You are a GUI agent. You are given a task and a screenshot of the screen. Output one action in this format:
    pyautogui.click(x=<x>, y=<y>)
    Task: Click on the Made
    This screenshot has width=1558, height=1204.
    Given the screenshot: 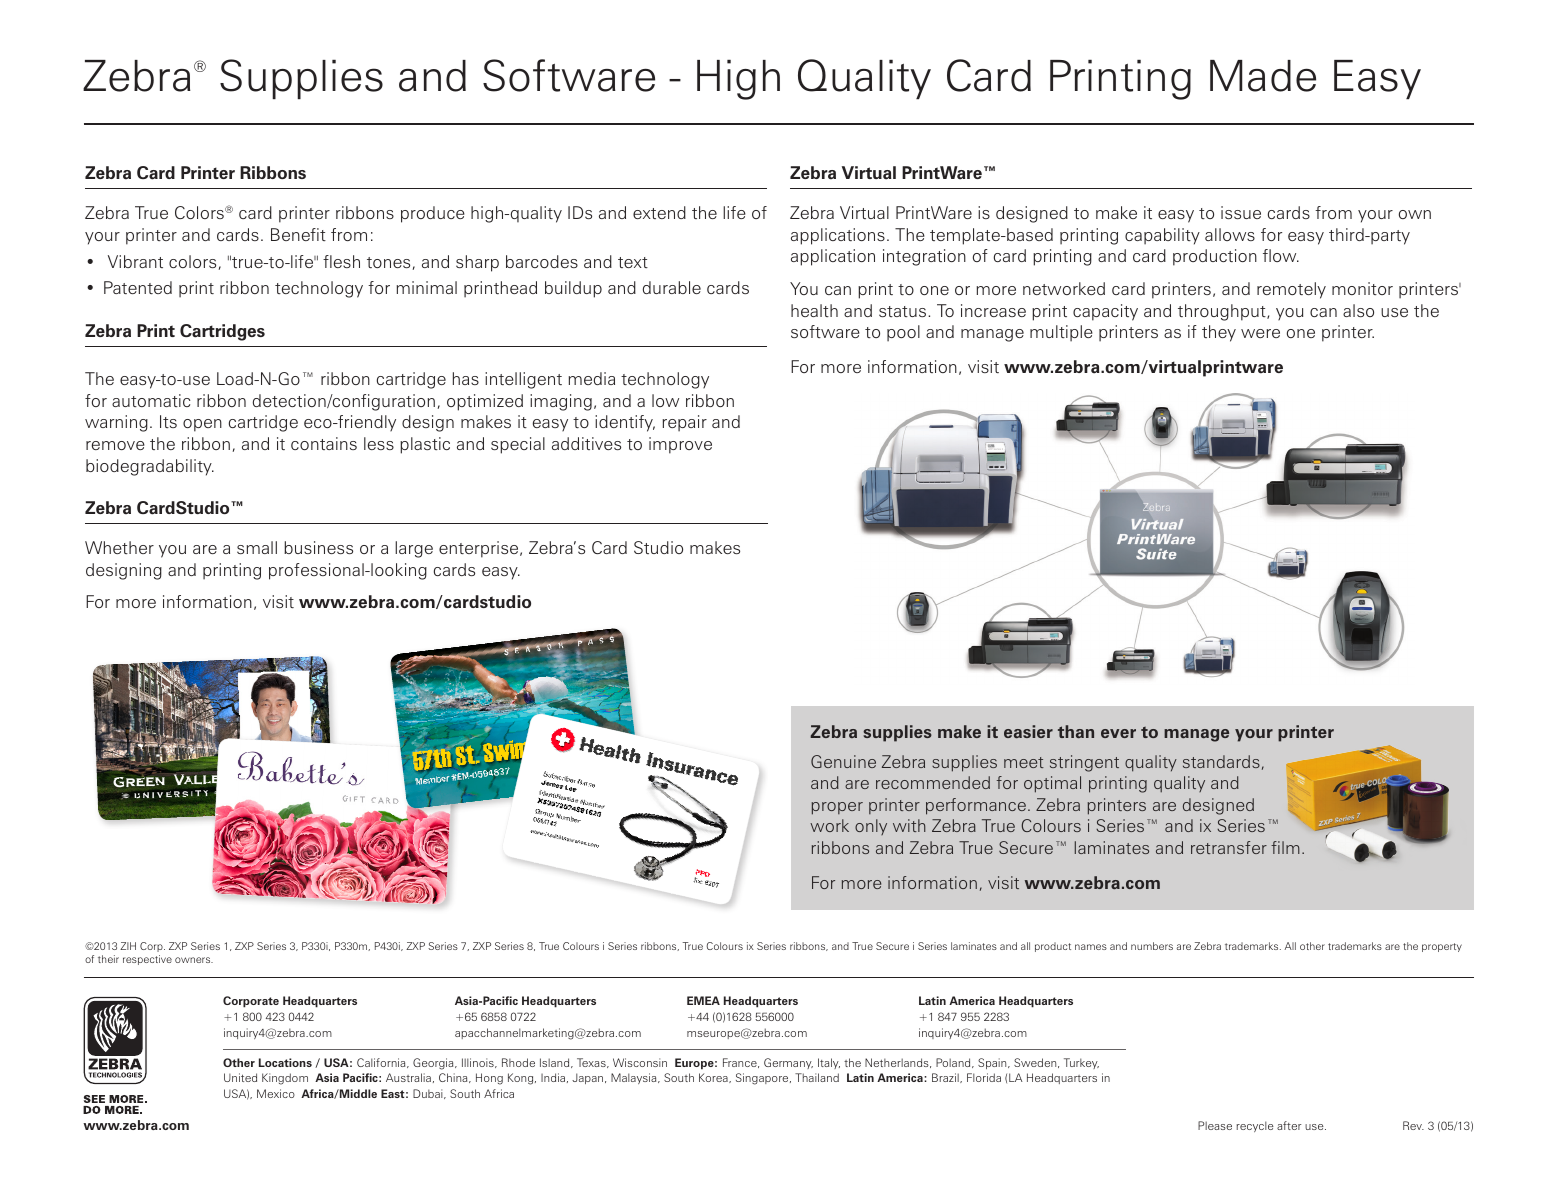 What is the action you would take?
    pyautogui.click(x=1263, y=76)
